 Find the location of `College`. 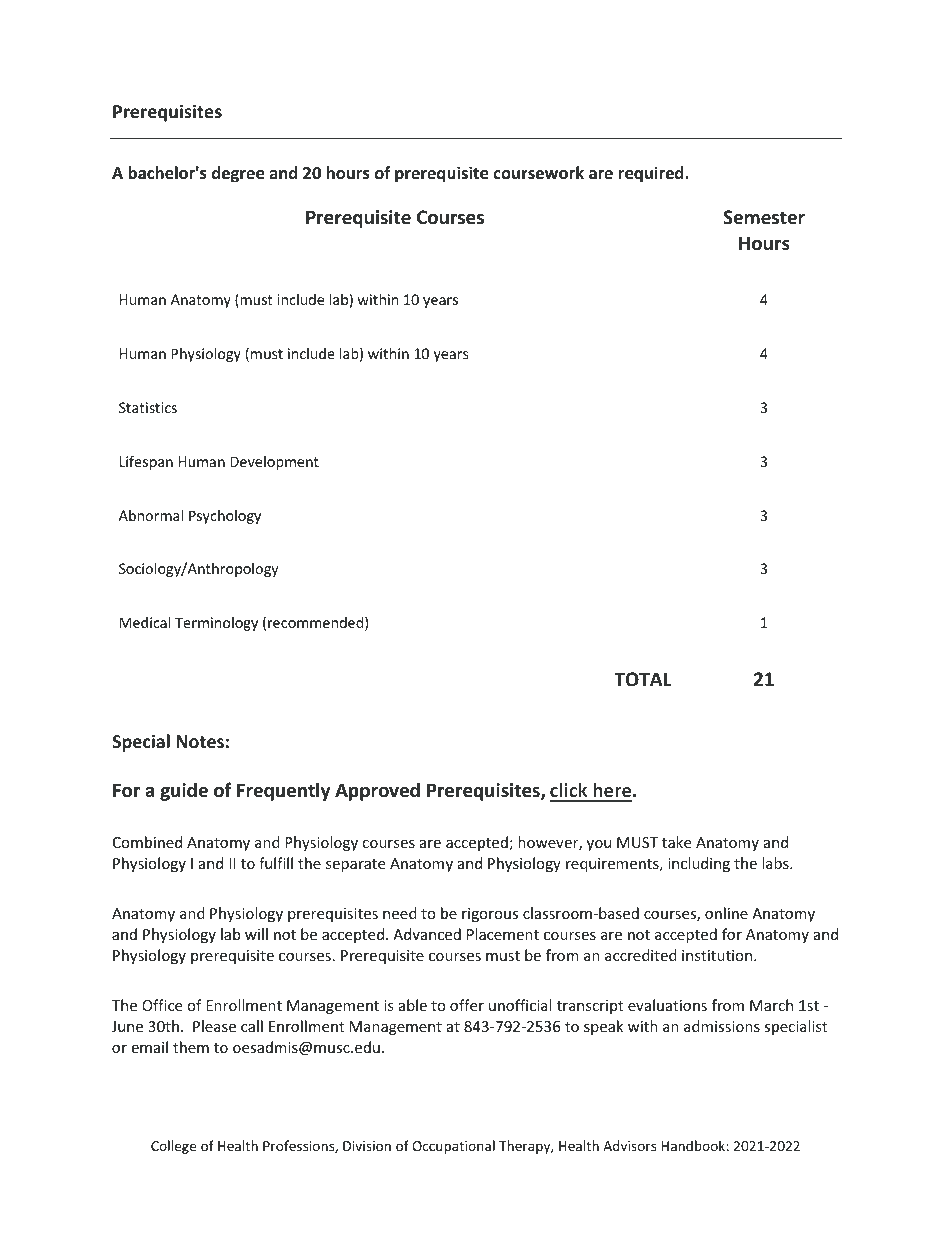

College is located at coordinates (173, 1147).
